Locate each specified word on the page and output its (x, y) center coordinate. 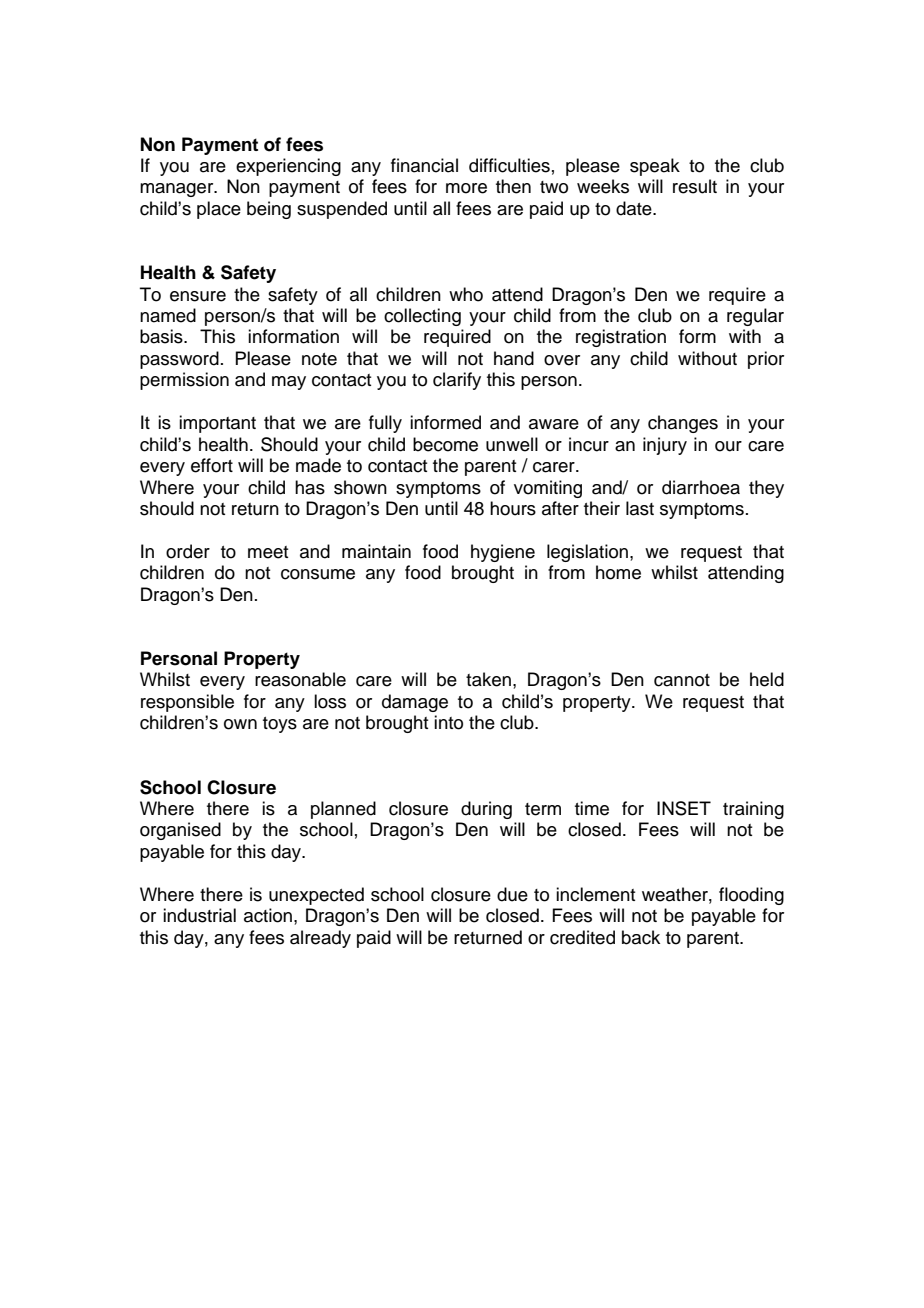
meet (268, 552)
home (618, 572)
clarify (457, 381)
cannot (682, 680)
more (466, 188)
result (695, 186)
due (512, 894)
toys (280, 725)
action (268, 915)
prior (766, 360)
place (219, 210)
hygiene (503, 553)
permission (184, 381)
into (448, 722)
